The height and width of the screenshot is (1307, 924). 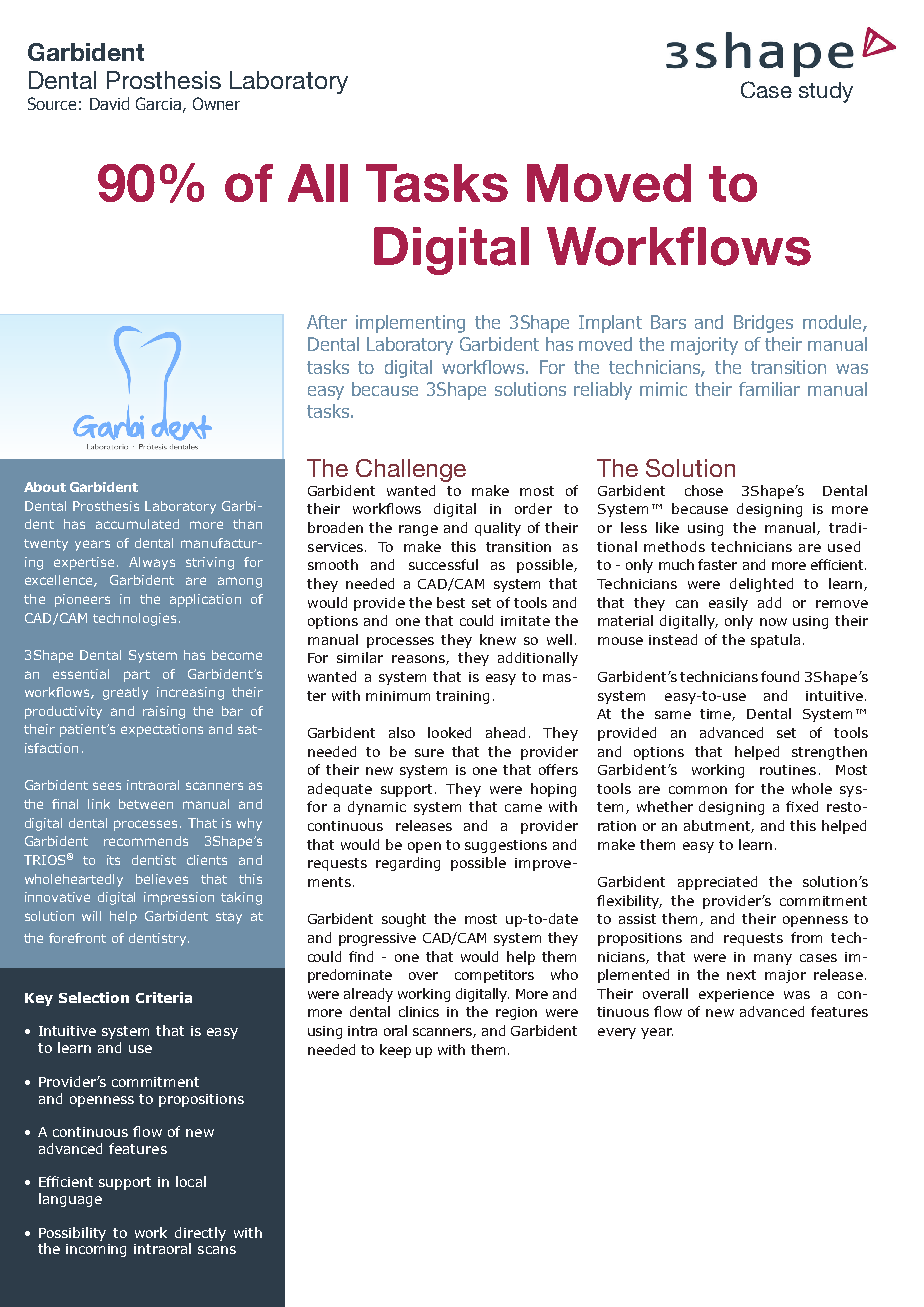 What do you see at coordinates (158, 103) in the screenshot?
I see `Garcia` at bounding box center [158, 103].
